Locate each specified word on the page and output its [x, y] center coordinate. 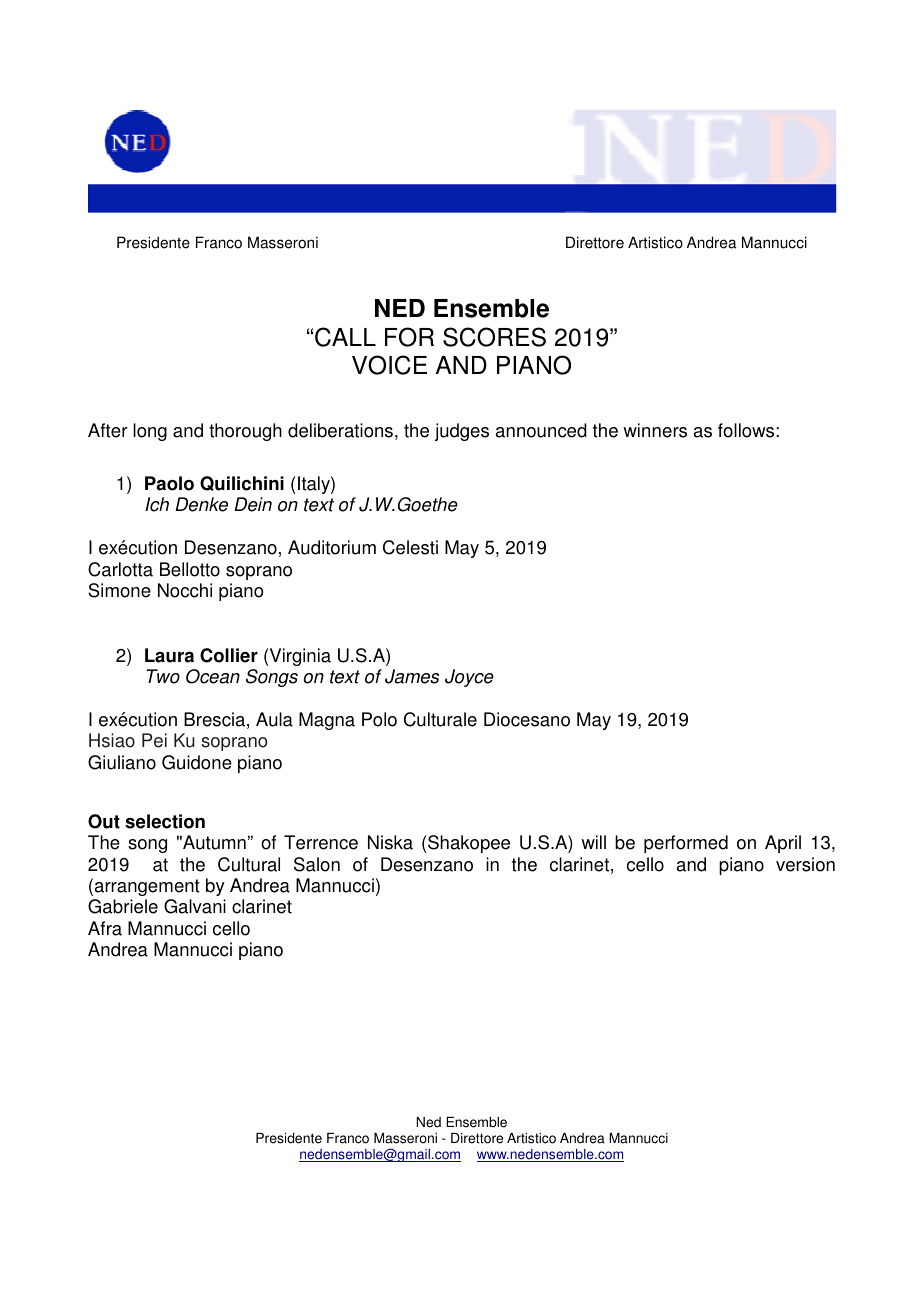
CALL [345, 337]
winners [655, 430]
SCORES [494, 337]
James [412, 676]
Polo [379, 719]
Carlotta [120, 569]
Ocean [213, 676]
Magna [327, 721]
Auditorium [332, 547]
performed [686, 844]
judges [462, 432]
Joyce [469, 678]
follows [747, 430]
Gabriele [123, 906]
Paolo [169, 483]
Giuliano [122, 762]
